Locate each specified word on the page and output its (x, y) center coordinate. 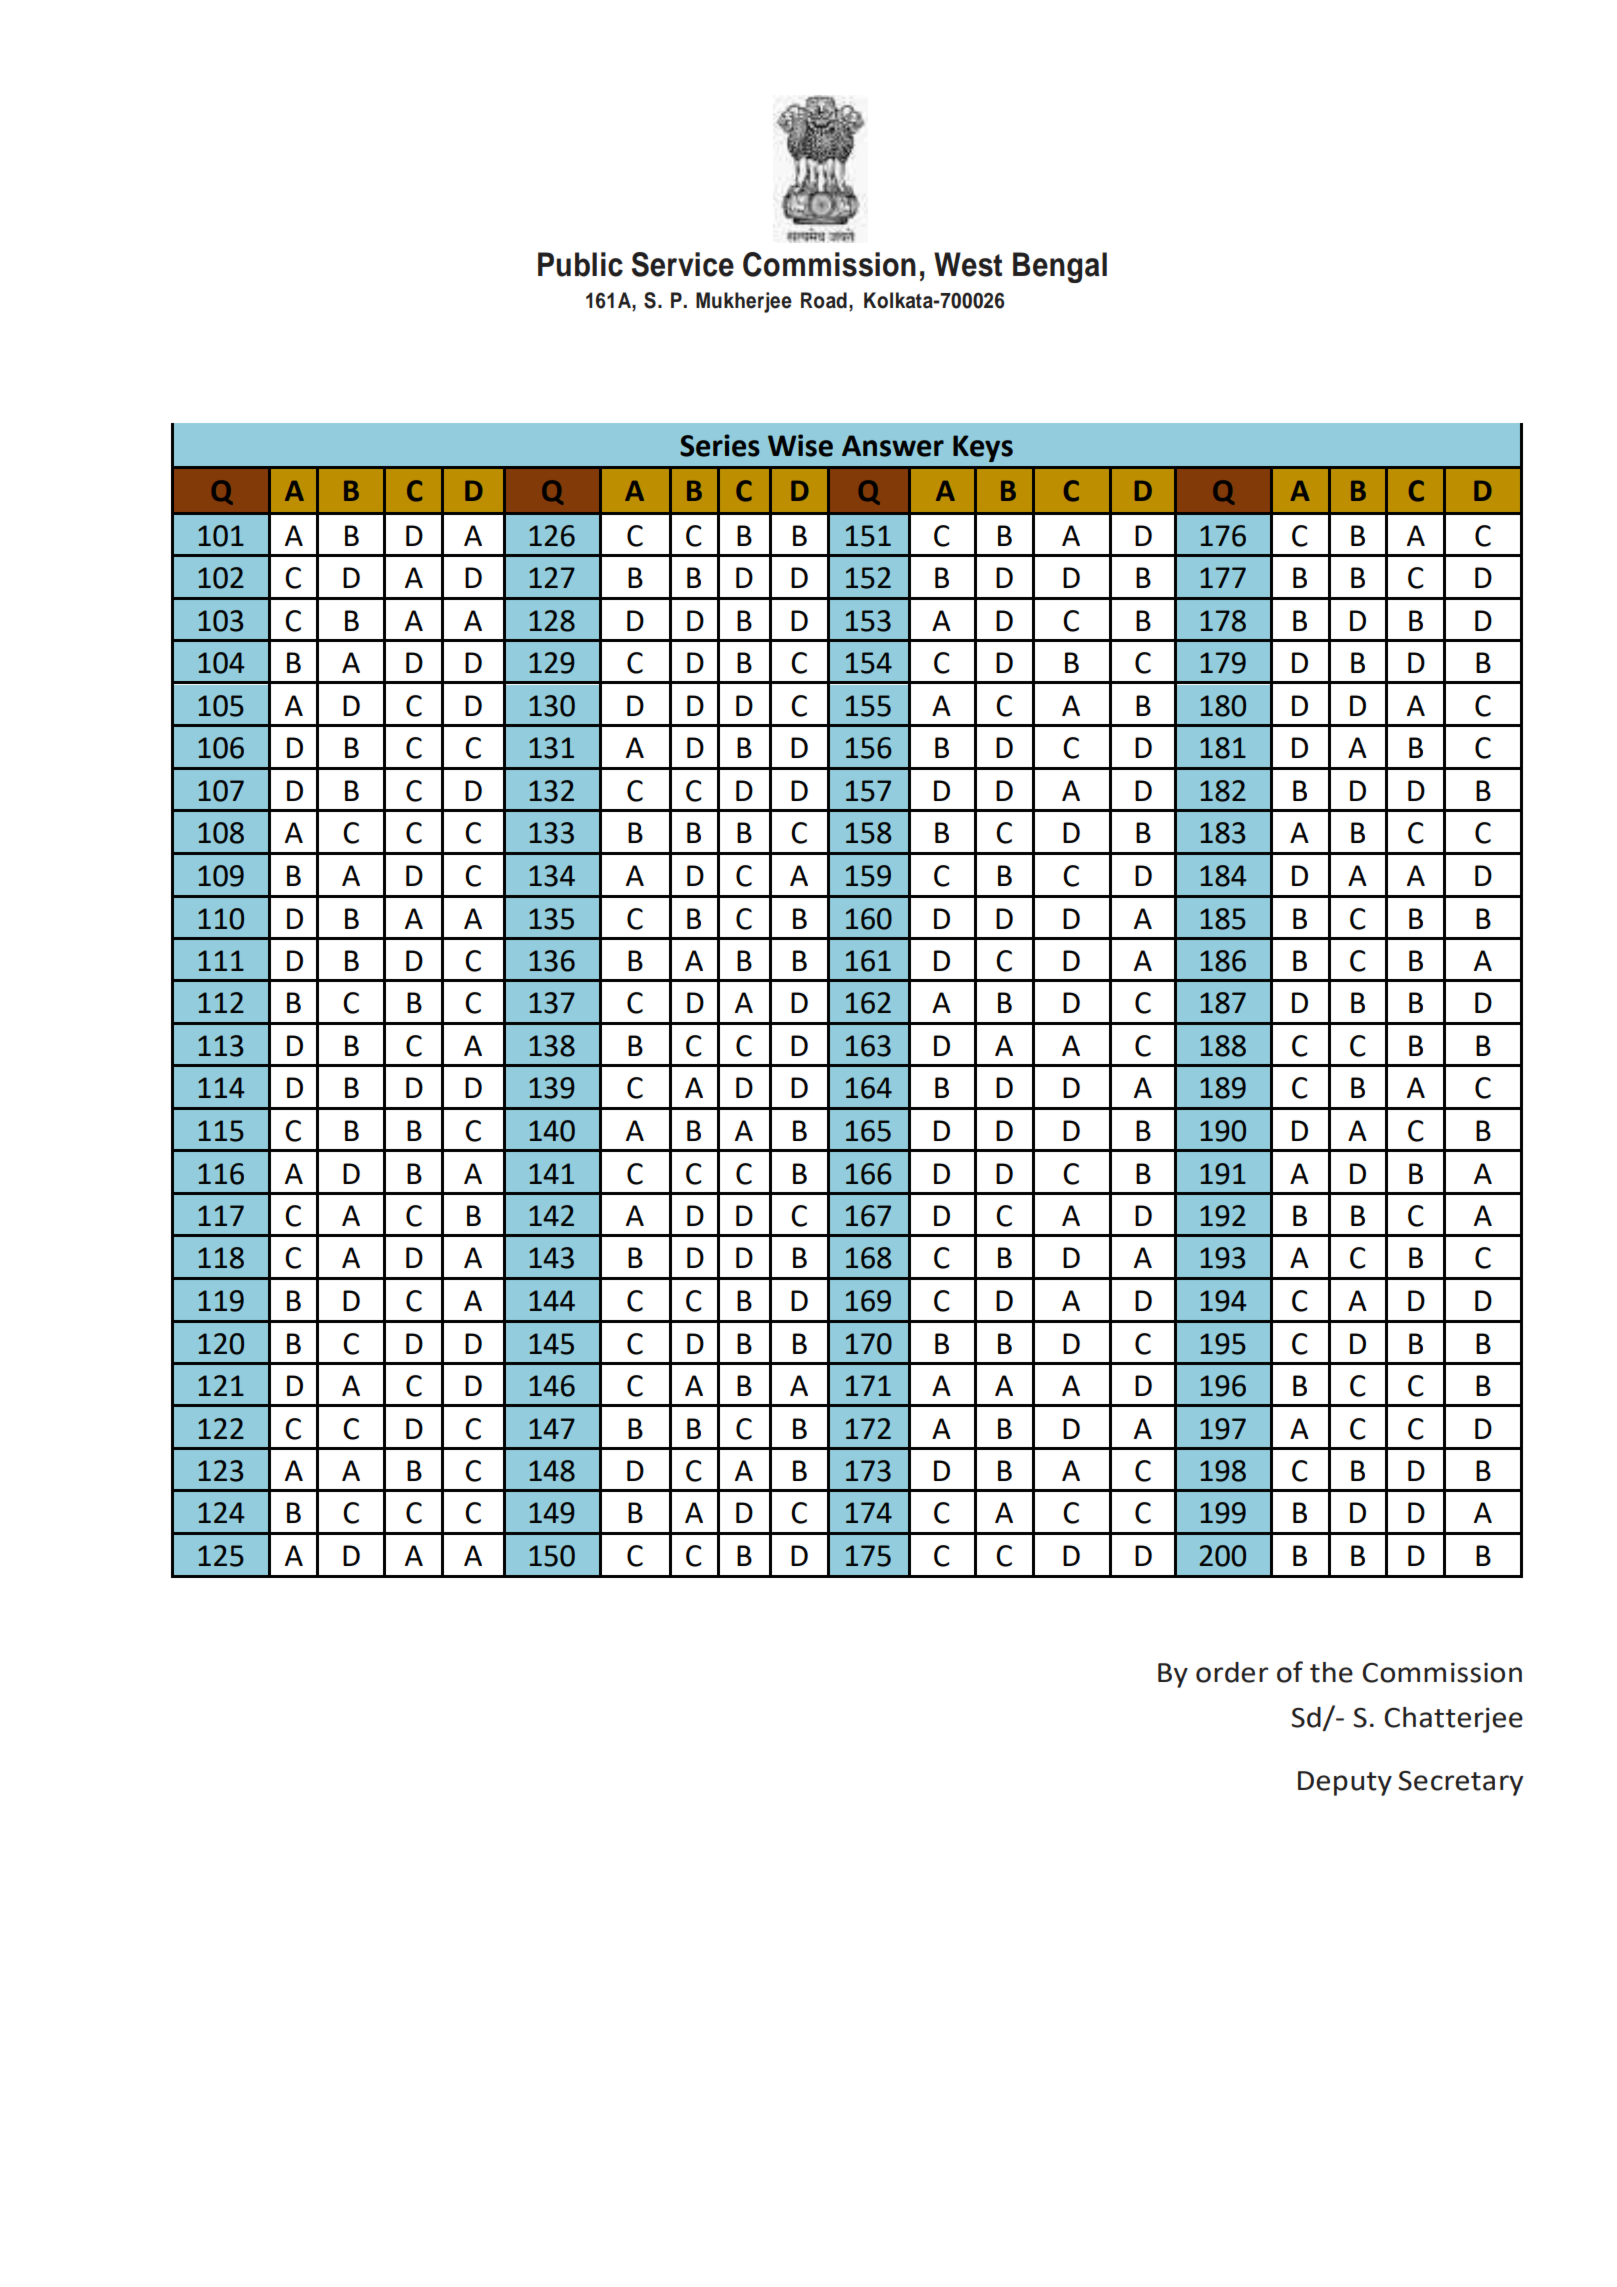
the (1331, 1672)
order (1232, 1672)
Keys (983, 448)
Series (720, 445)
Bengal (1060, 267)
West (968, 264)
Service (683, 264)
